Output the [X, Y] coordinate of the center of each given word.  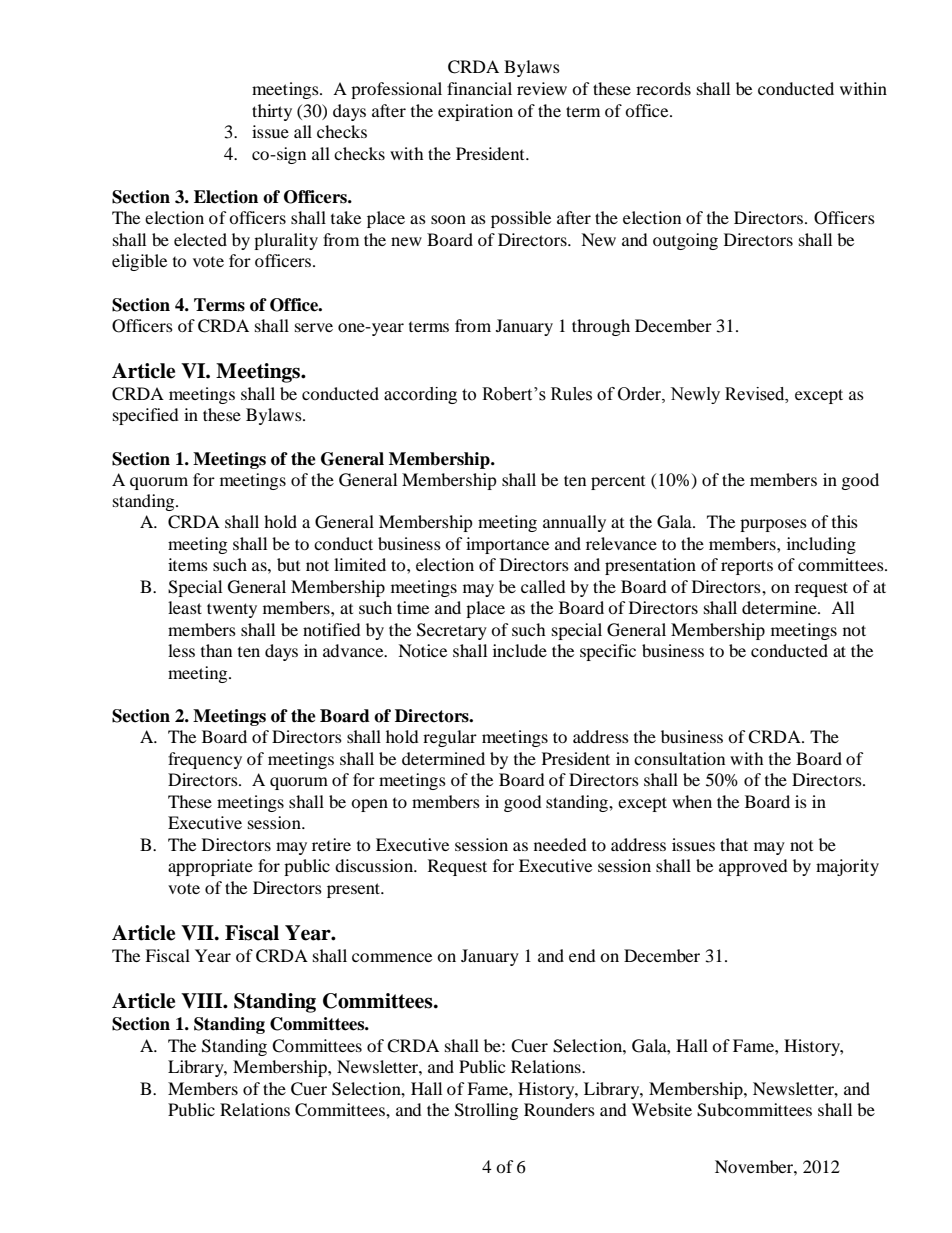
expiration [475, 112]
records [663, 88]
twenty [232, 610]
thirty [272, 112]
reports [747, 567]
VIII [203, 1001]
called [543, 586]
